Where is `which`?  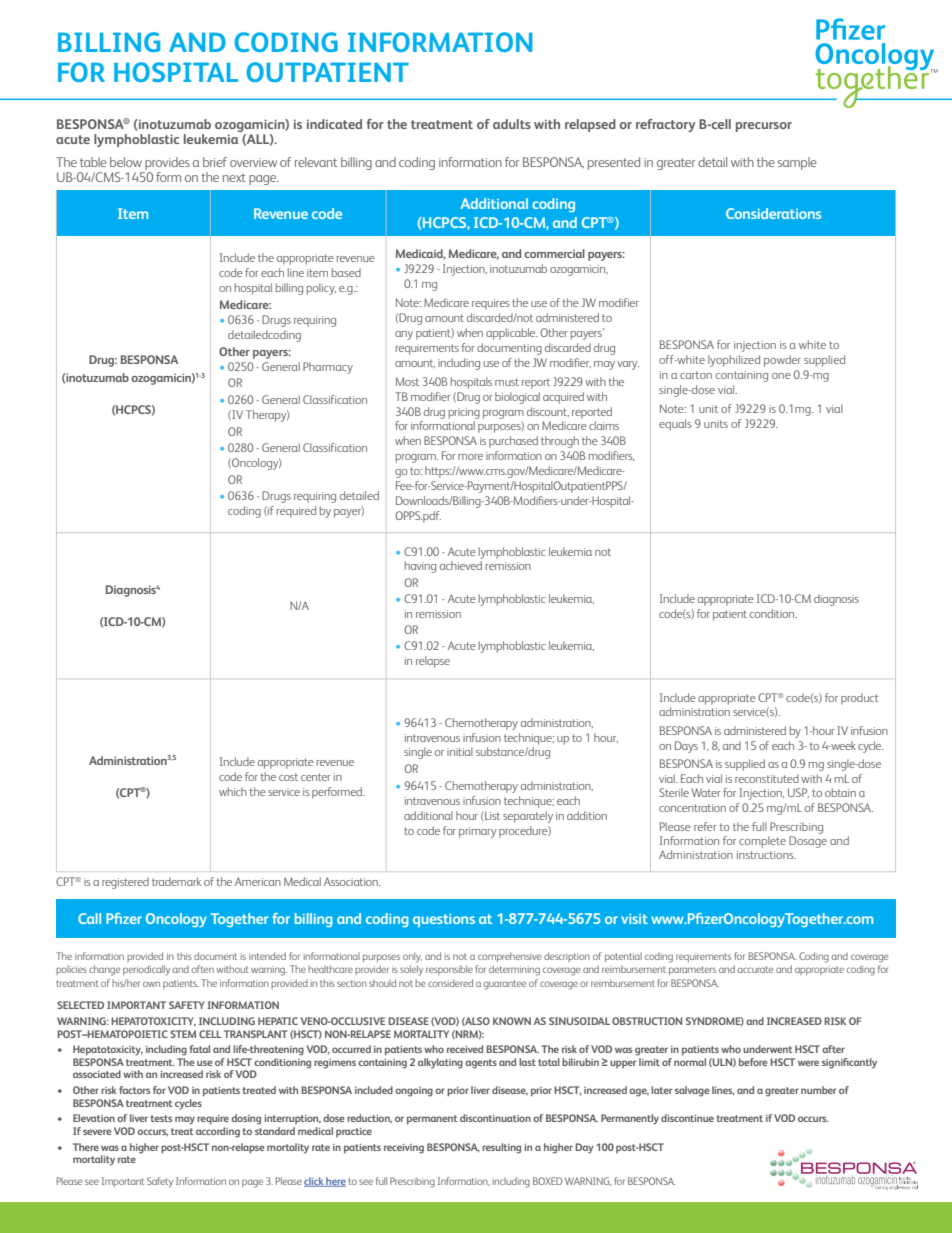
which is located at coordinates (233, 791).
